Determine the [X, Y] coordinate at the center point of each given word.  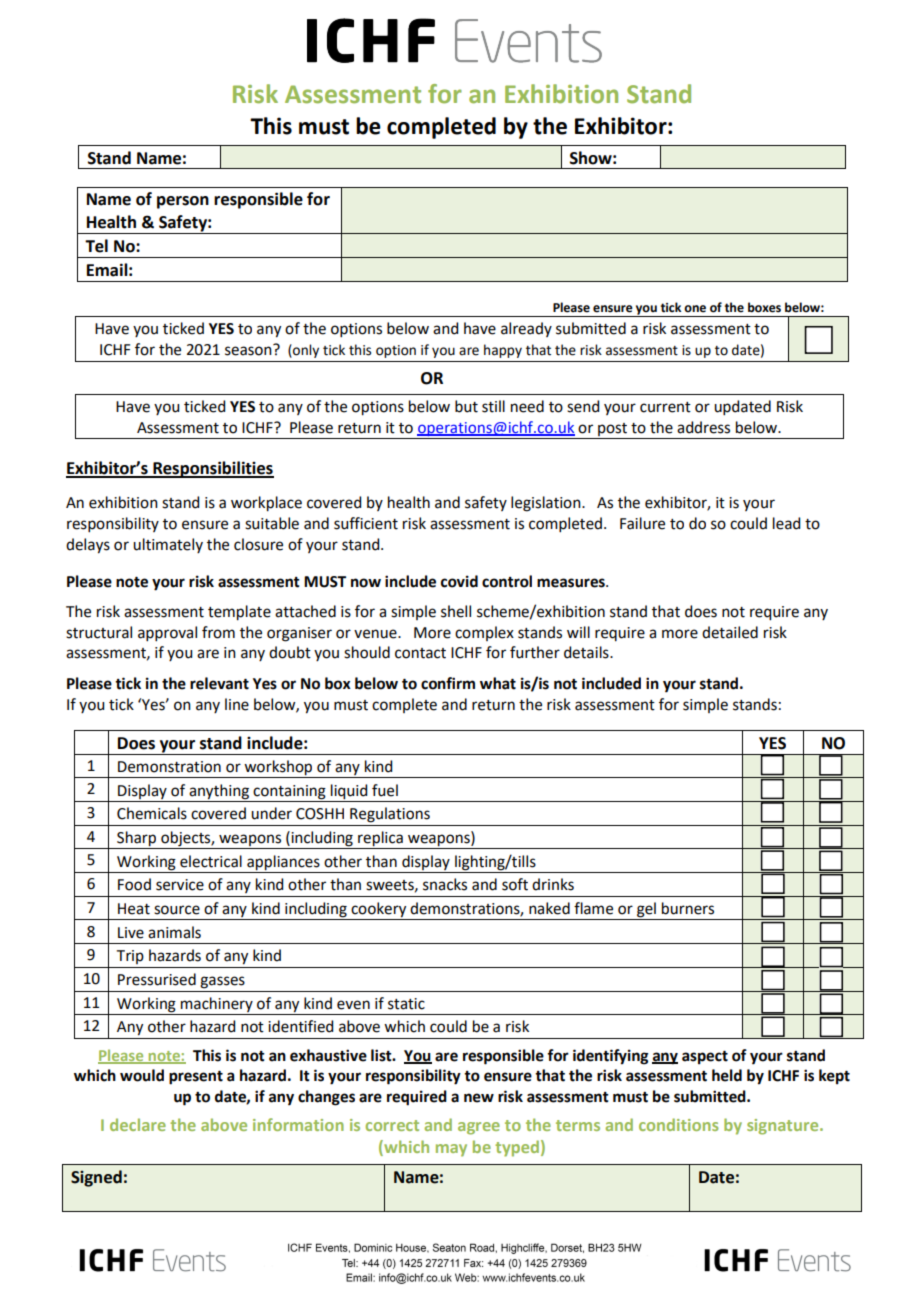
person [183, 202]
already [526, 329]
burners [688, 908]
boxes [764, 307]
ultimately [168, 545]
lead [786, 523]
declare [138, 1124]
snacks [445, 884]
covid [459, 581]
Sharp [136, 839]
